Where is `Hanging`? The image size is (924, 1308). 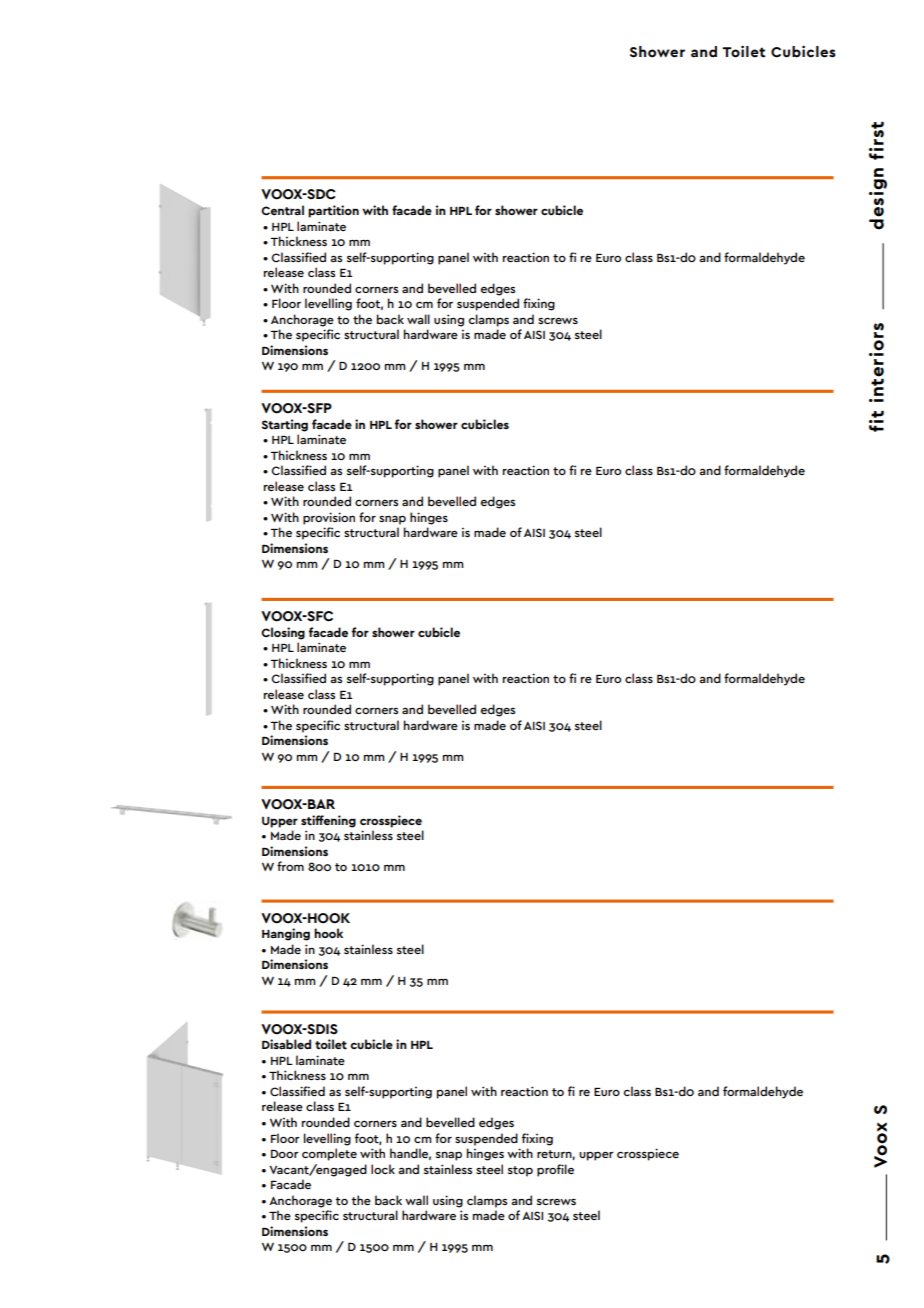 Hanging is located at coordinates (286, 934).
